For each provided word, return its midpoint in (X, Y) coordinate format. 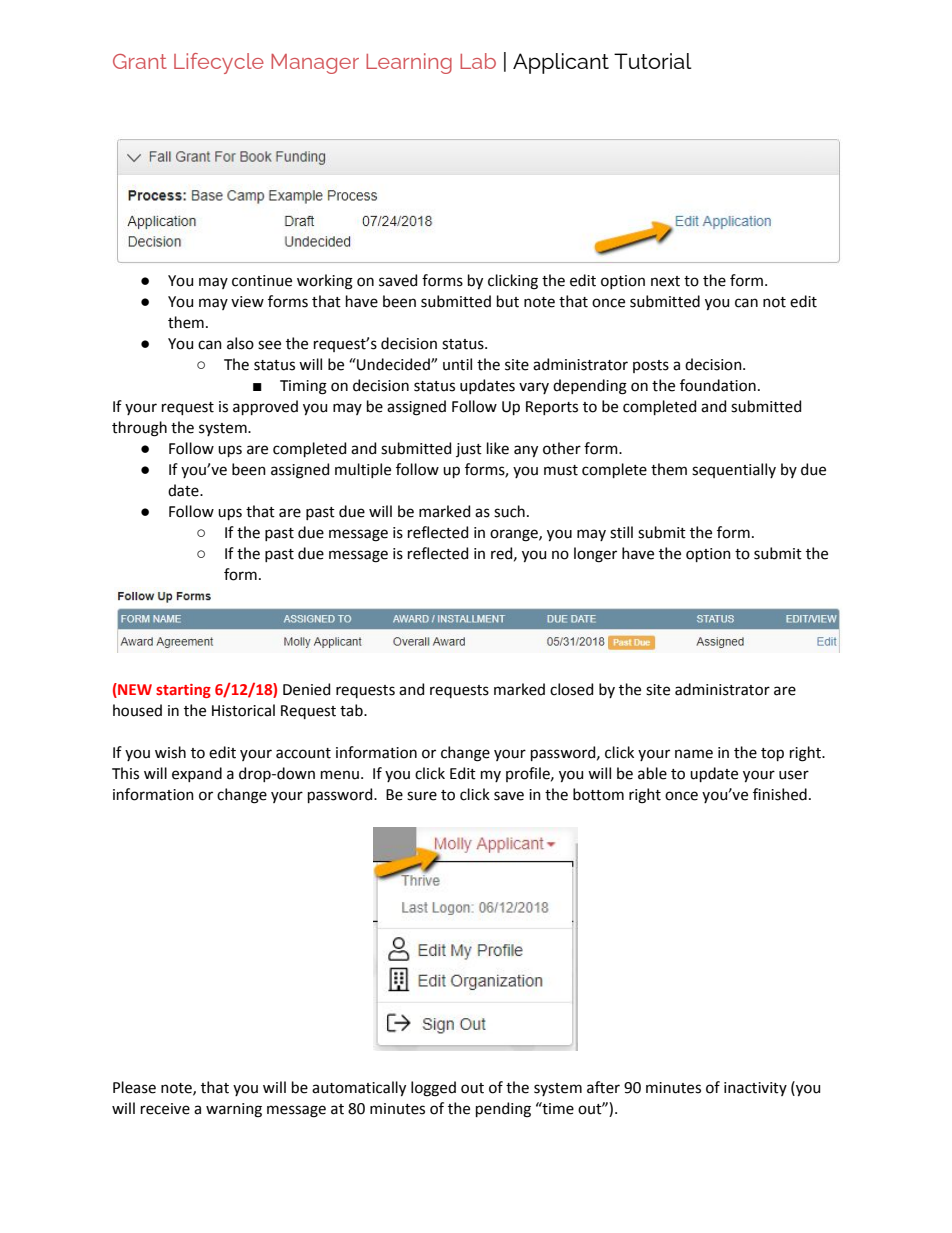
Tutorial (653, 61)
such (509, 511)
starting (183, 691)
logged (433, 1089)
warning (234, 1110)
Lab (478, 61)
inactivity (755, 1089)
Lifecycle (219, 63)
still (621, 532)
